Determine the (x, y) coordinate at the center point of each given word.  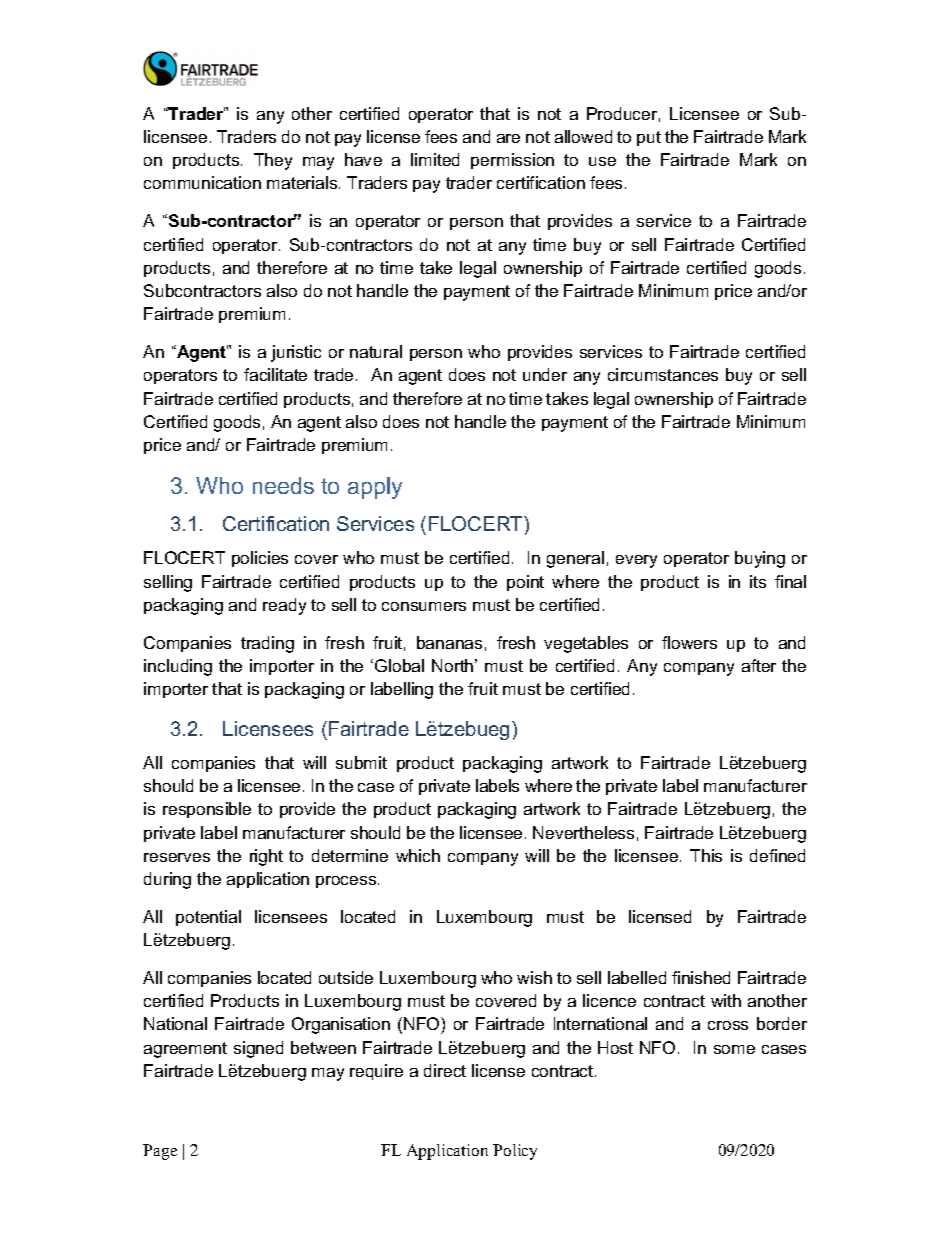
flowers (689, 642)
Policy (515, 1152)
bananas (449, 642)
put (649, 138)
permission (512, 161)
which (418, 855)
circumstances (663, 374)
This (706, 855)
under (545, 374)
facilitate (275, 374)
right (266, 857)
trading (267, 644)
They (273, 161)
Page (160, 1152)
